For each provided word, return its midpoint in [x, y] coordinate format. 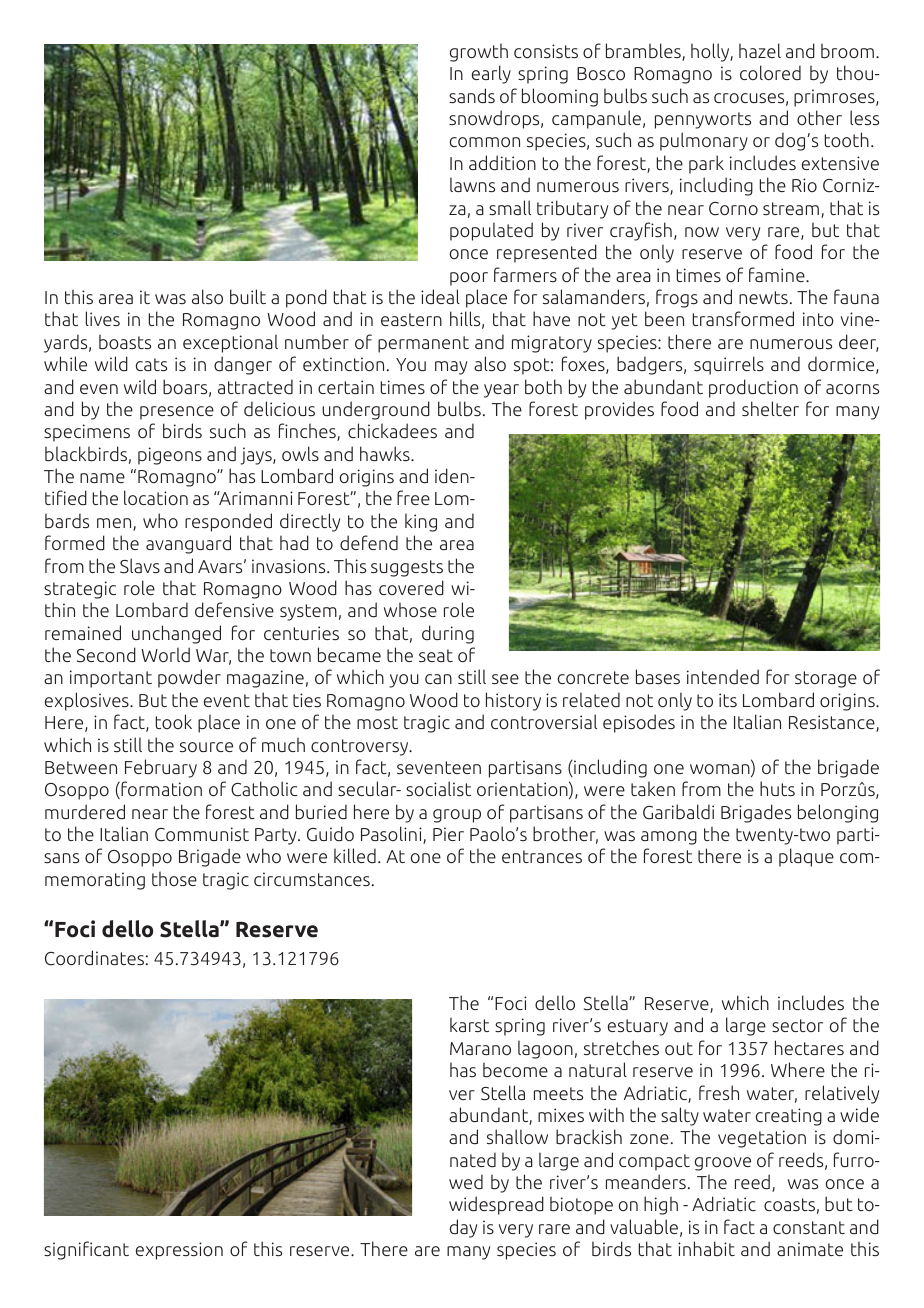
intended [723, 677]
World [165, 655]
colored [770, 72]
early [491, 74]
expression [179, 1251]
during [448, 634]
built [248, 297]
